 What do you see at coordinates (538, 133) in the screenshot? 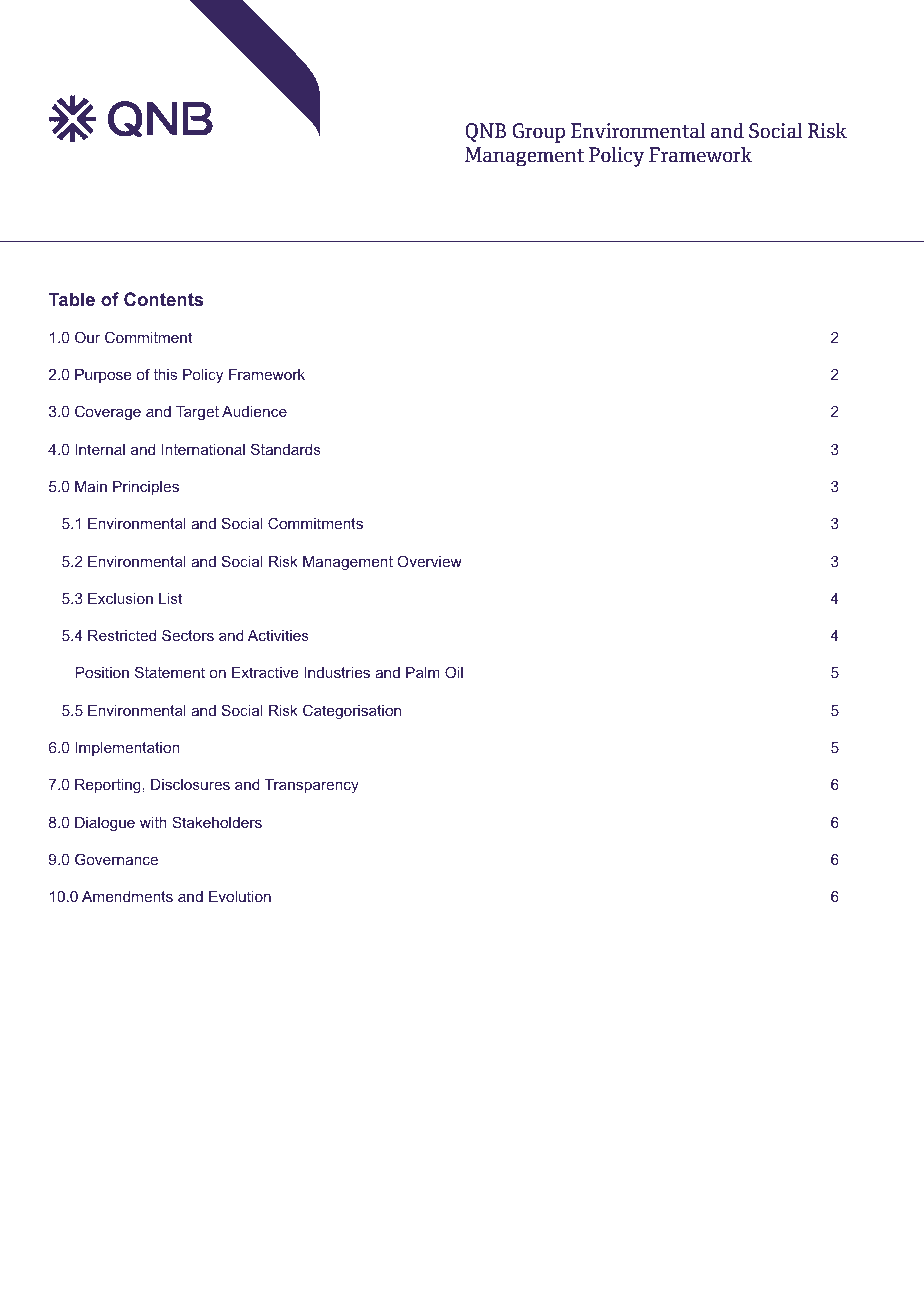
I see `Group` at bounding box center [538, 133].
